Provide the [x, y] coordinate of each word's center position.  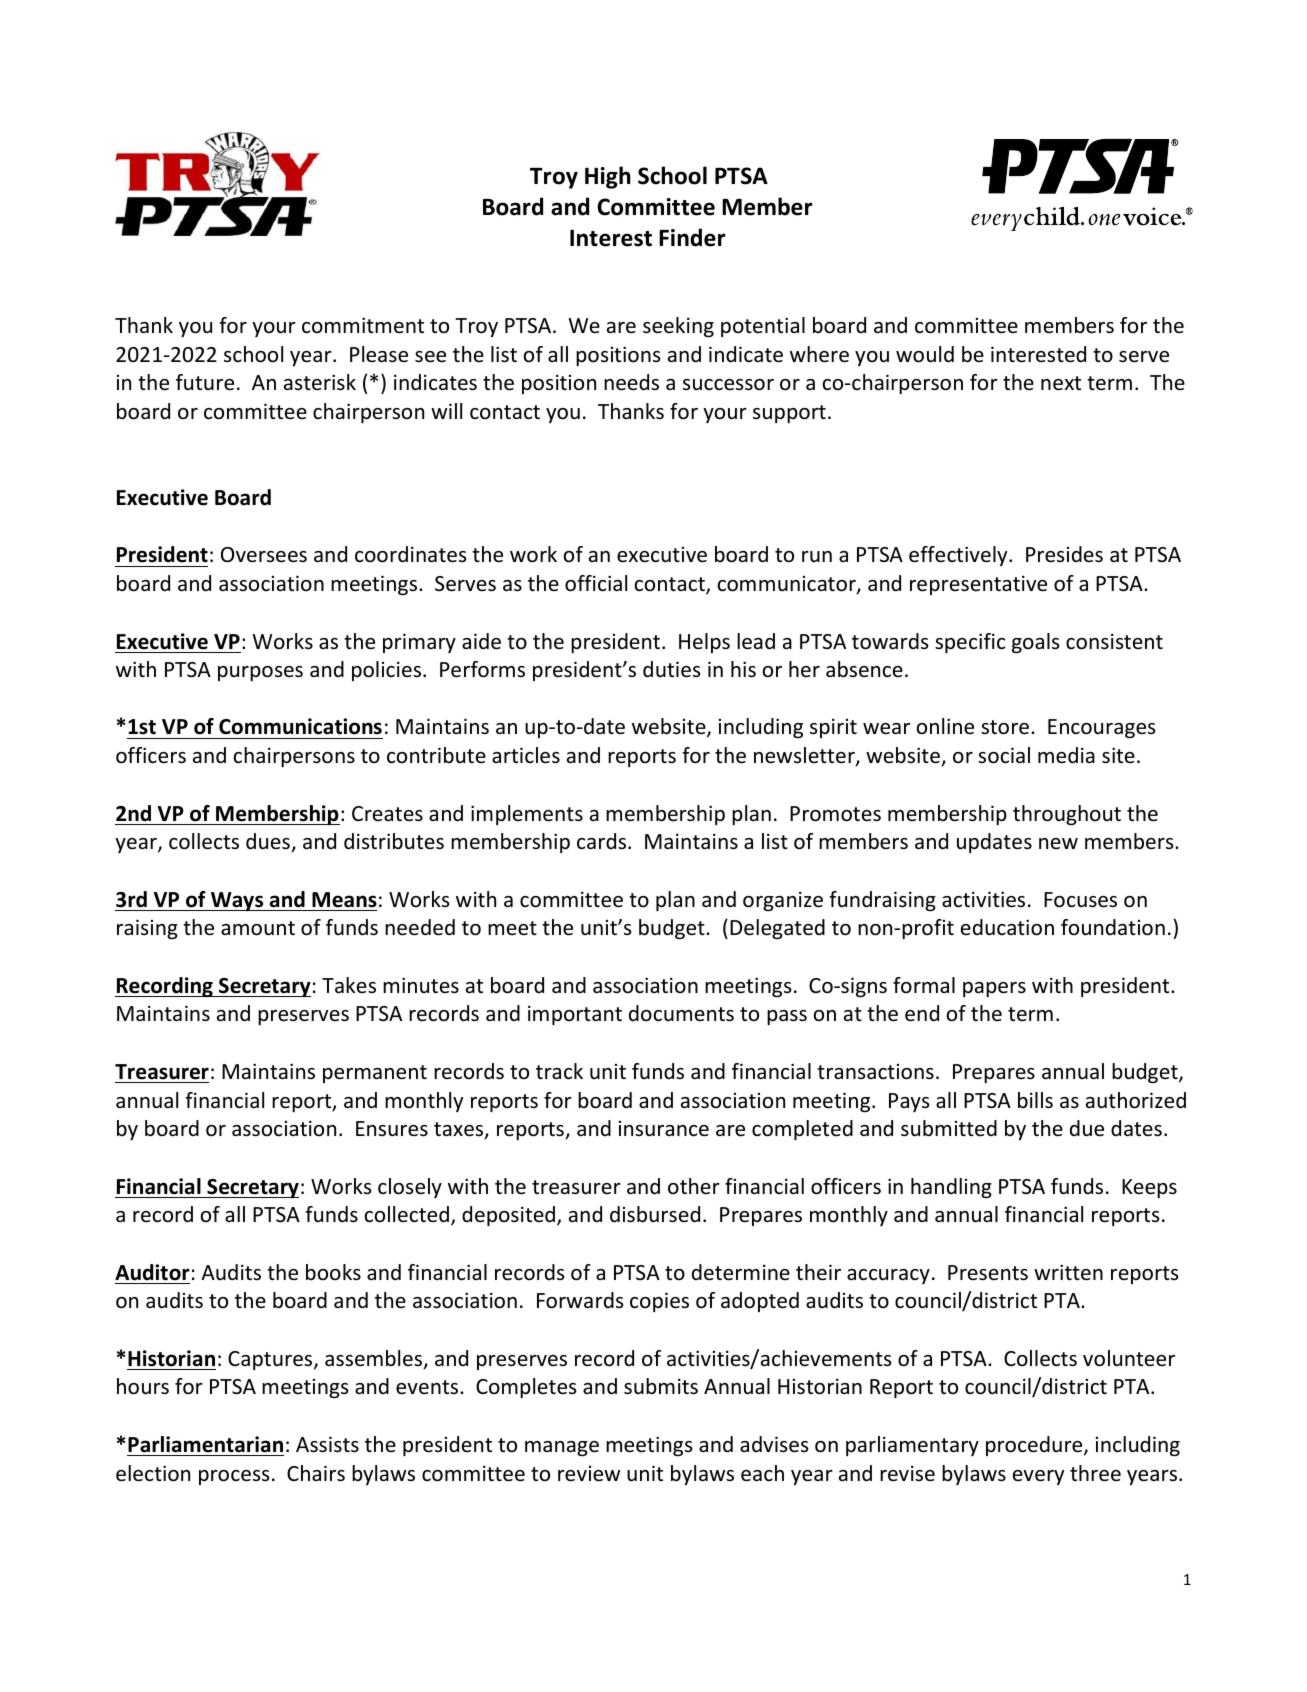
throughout [1067, 815]
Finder [692, 237]
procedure [1035, 1446]
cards [603, 841]
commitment [363, 325]
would [925, 354]
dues [269, 842]
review [589, 1474]
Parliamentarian [205, 1444]
